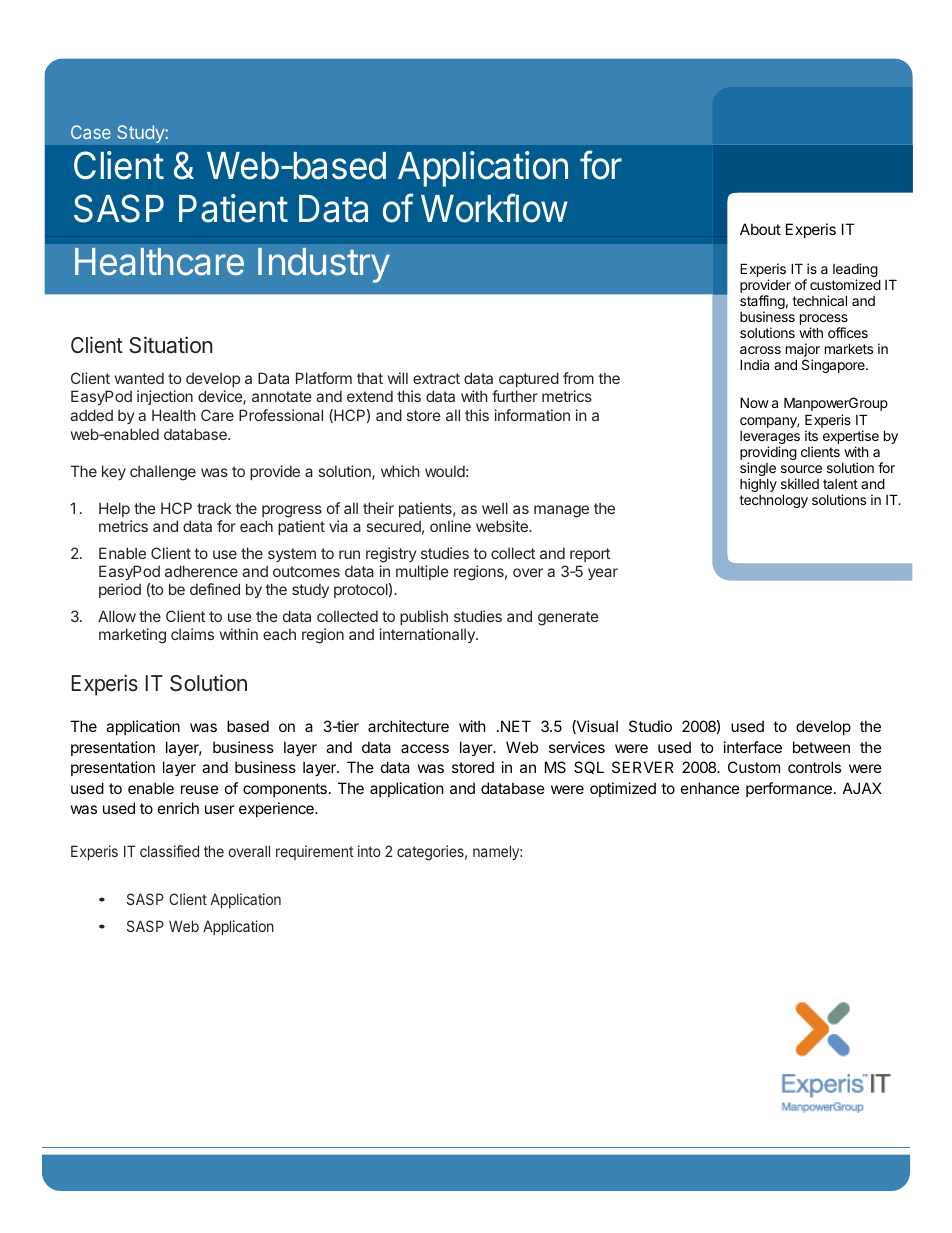 Image resolution: width=952 pixels, height=1233 pixels. I want to click on Workflow, so click(494, 208).
